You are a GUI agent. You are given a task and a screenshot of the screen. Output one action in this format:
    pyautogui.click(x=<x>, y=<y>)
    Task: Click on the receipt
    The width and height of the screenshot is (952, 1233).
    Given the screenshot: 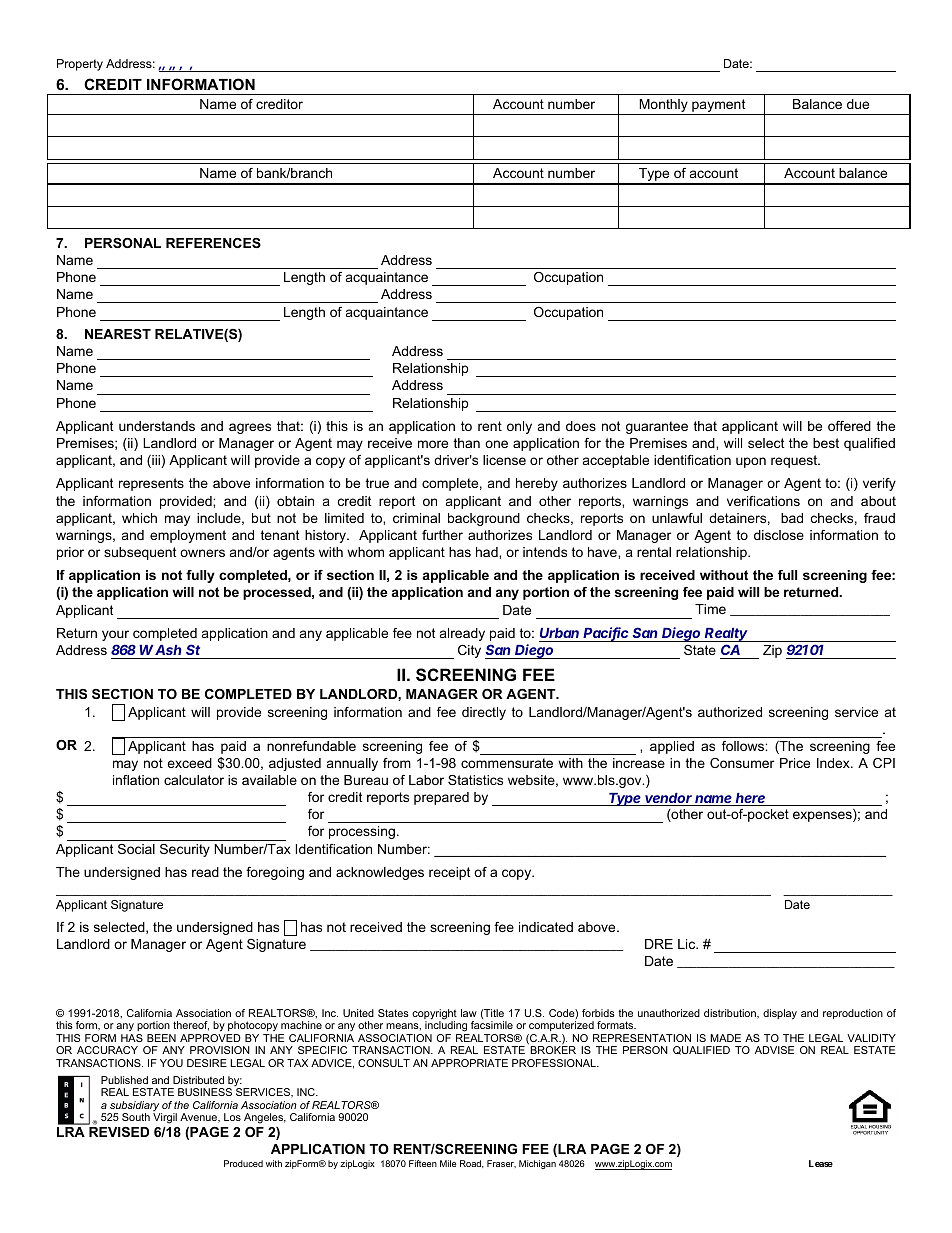 What is the action you would take?
    pyautogui.click(x=450, y=873)
